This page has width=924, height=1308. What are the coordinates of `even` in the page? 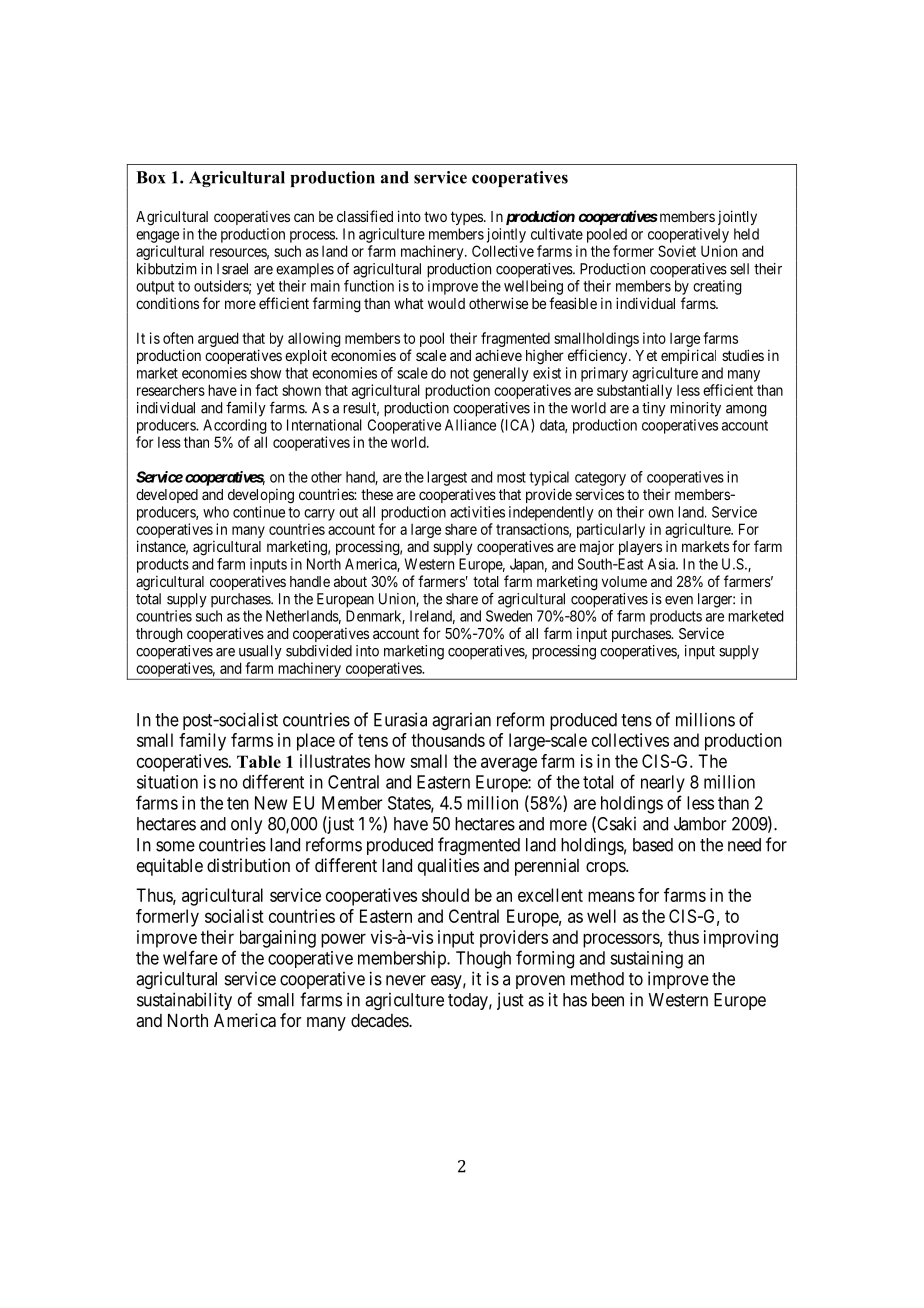 It's located at (679, 600).
